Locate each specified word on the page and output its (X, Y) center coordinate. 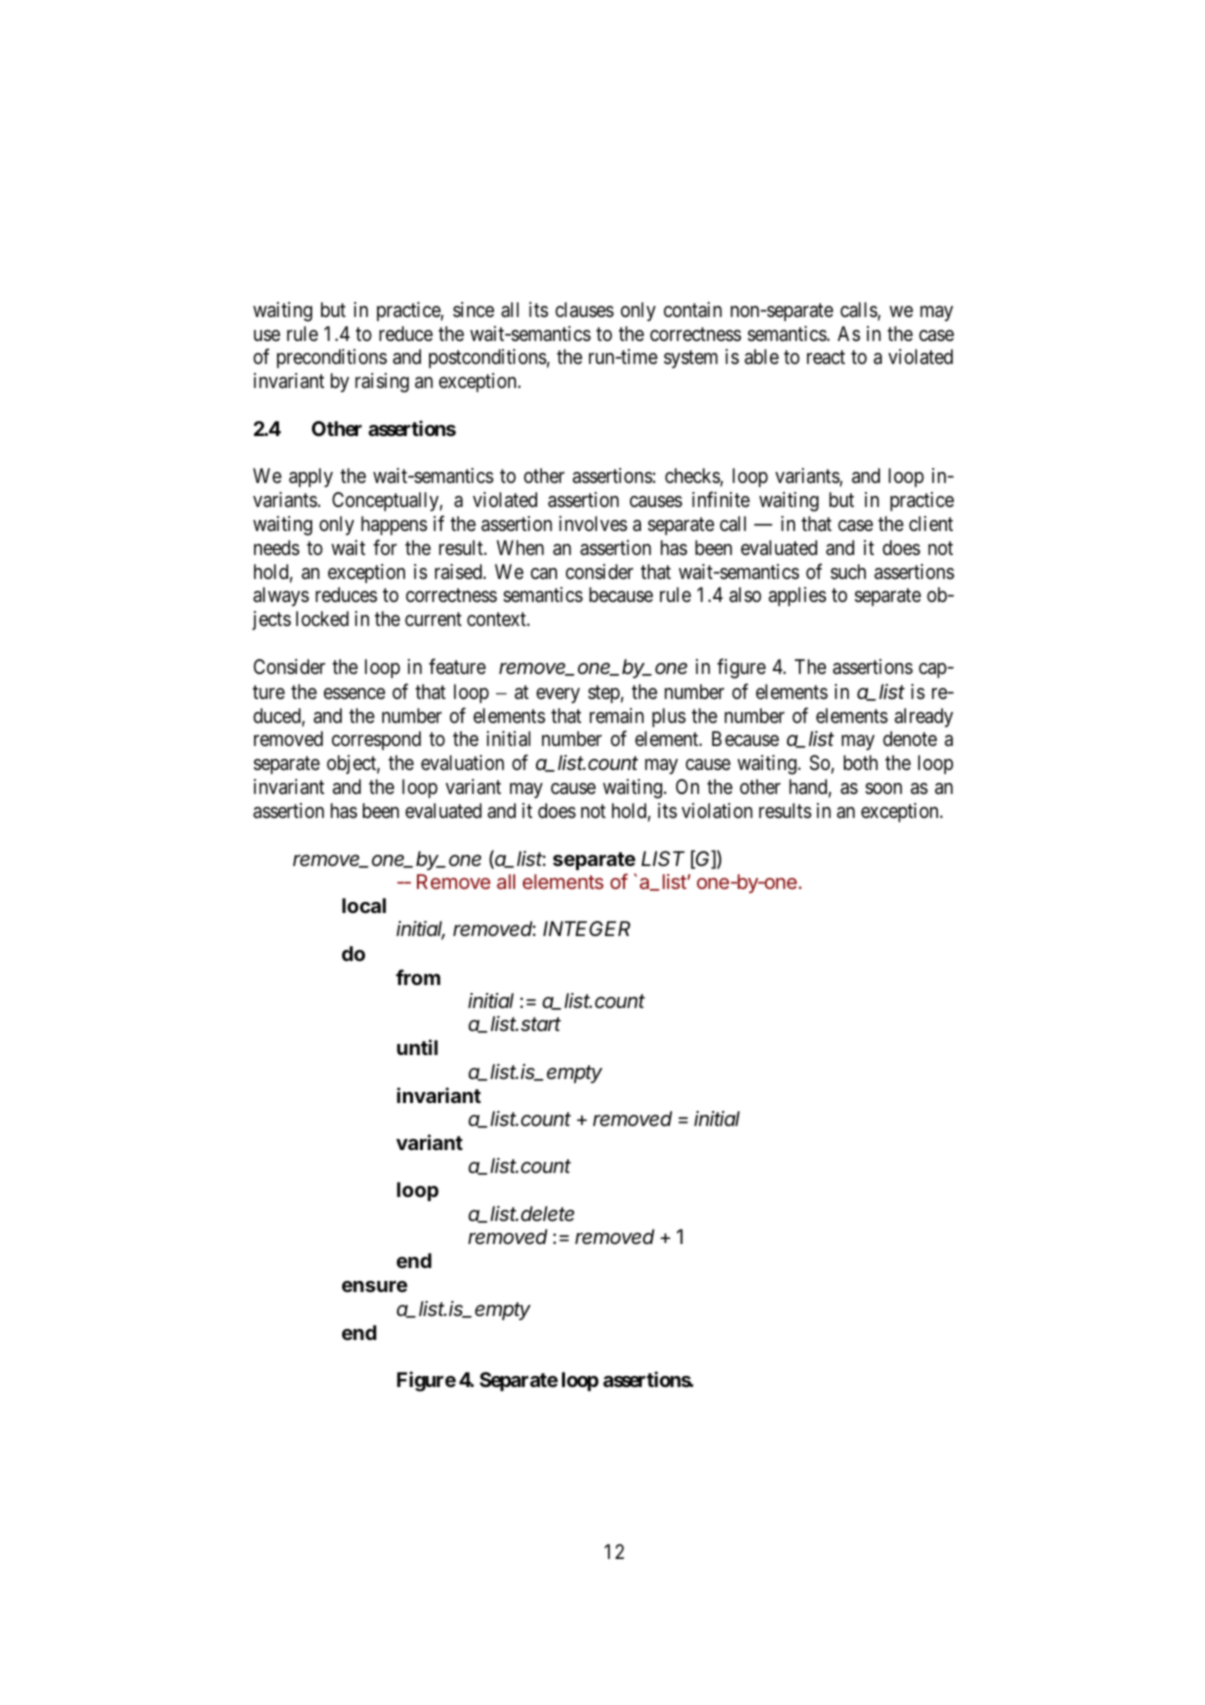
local (364, 905)
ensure (375, 1286)
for (385, 547)
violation (717, 811)
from (418, 977)
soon (883, 788)
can (544, 574)
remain (617, 715)
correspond (376, 740)
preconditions (332, 358)
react (826, 358)
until (417, 1047)
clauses (584, 310)
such (848, 572)
